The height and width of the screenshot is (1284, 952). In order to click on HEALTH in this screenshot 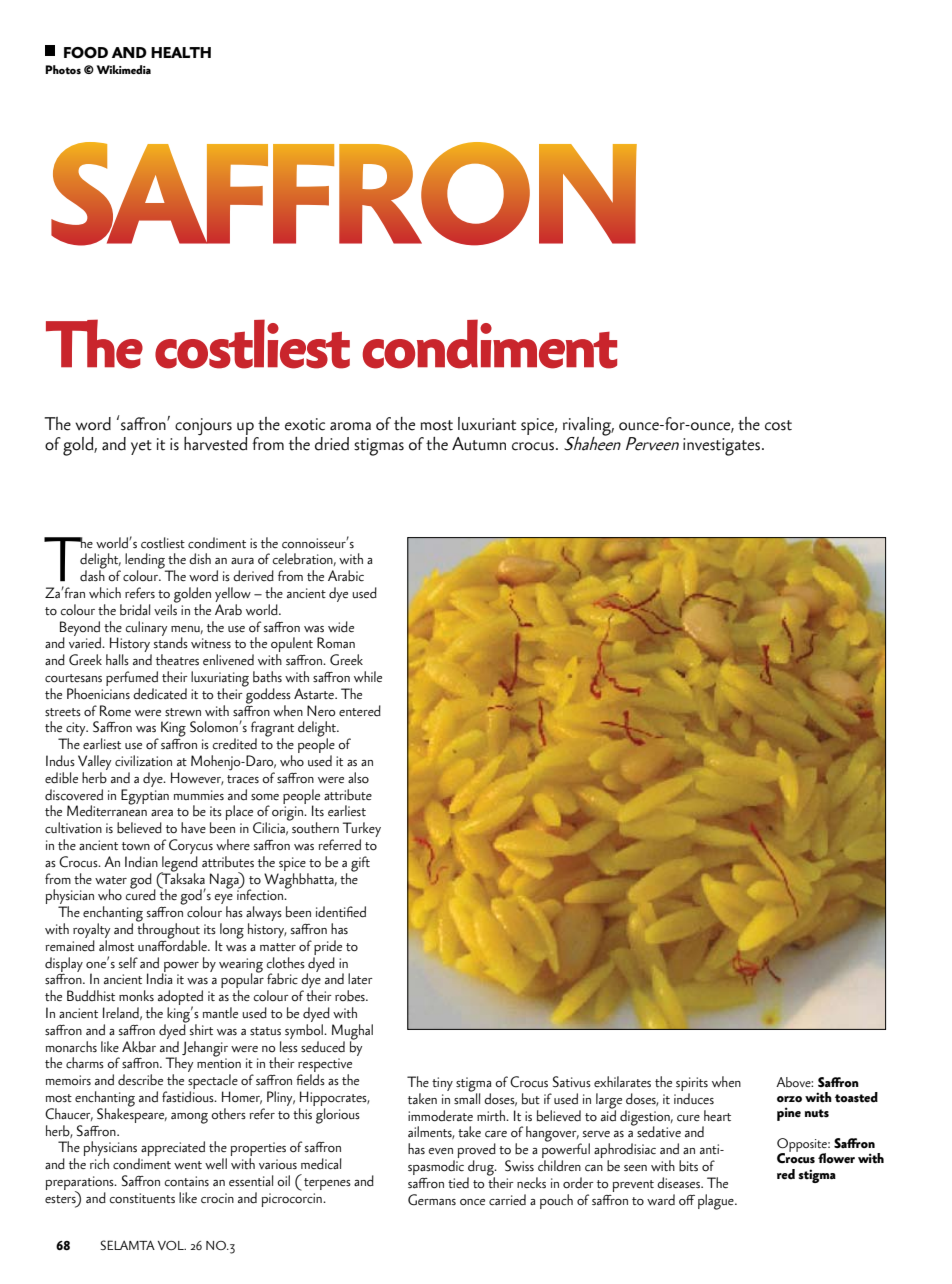, I will do `click(181, 52)`.
